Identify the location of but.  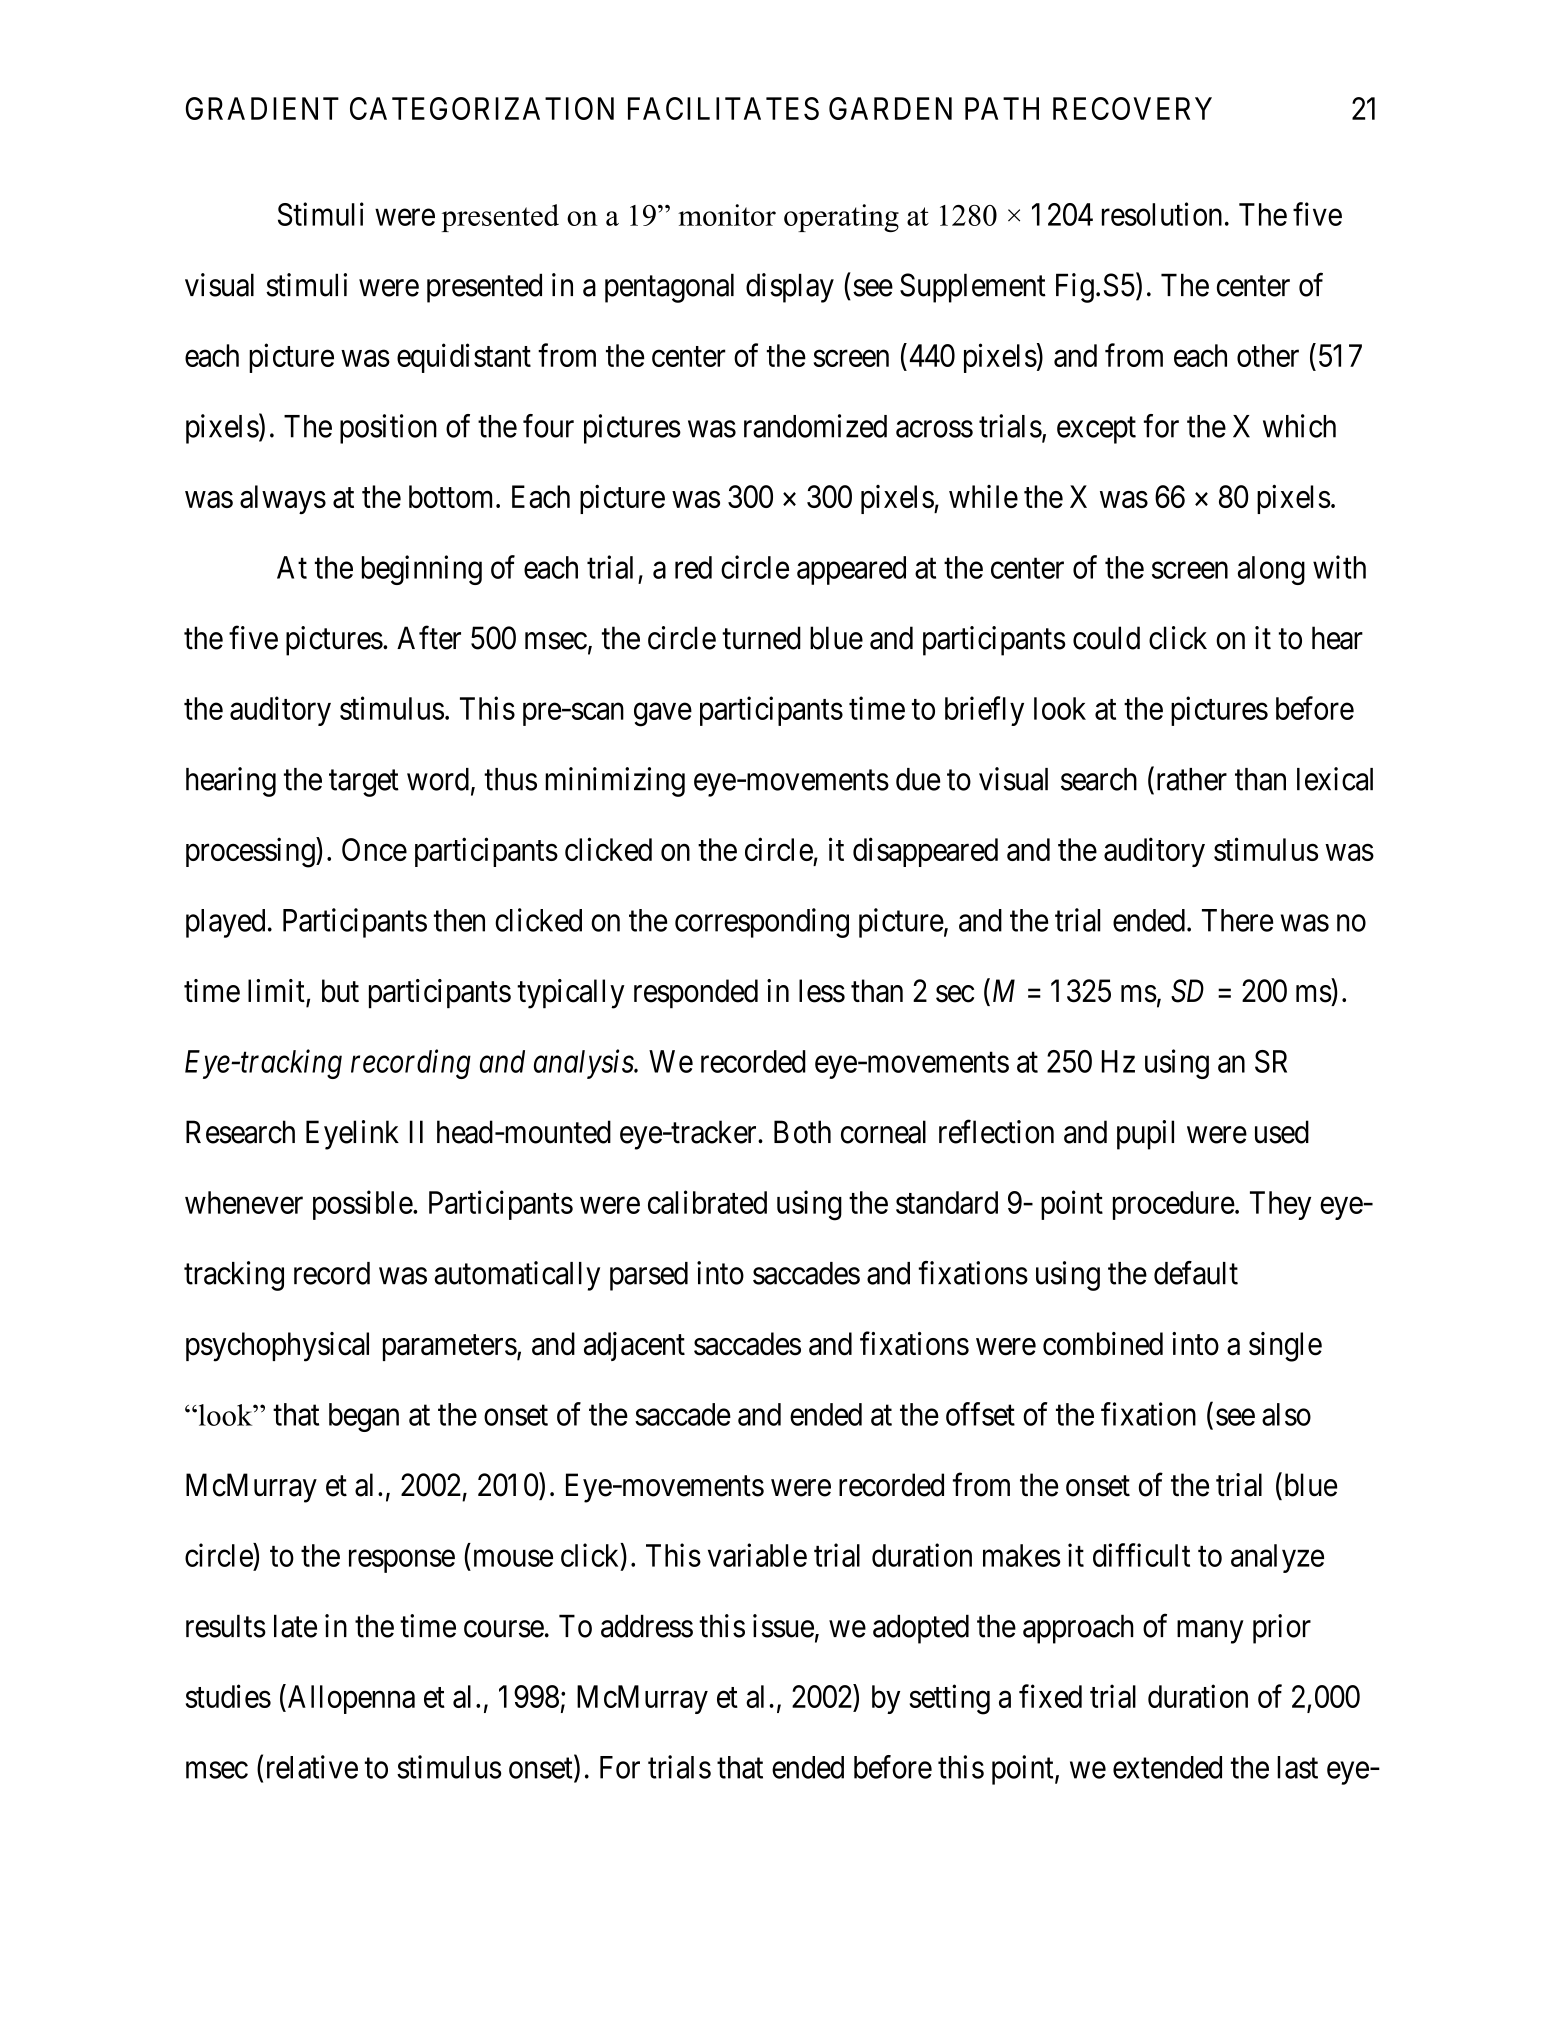
(340, 991).
